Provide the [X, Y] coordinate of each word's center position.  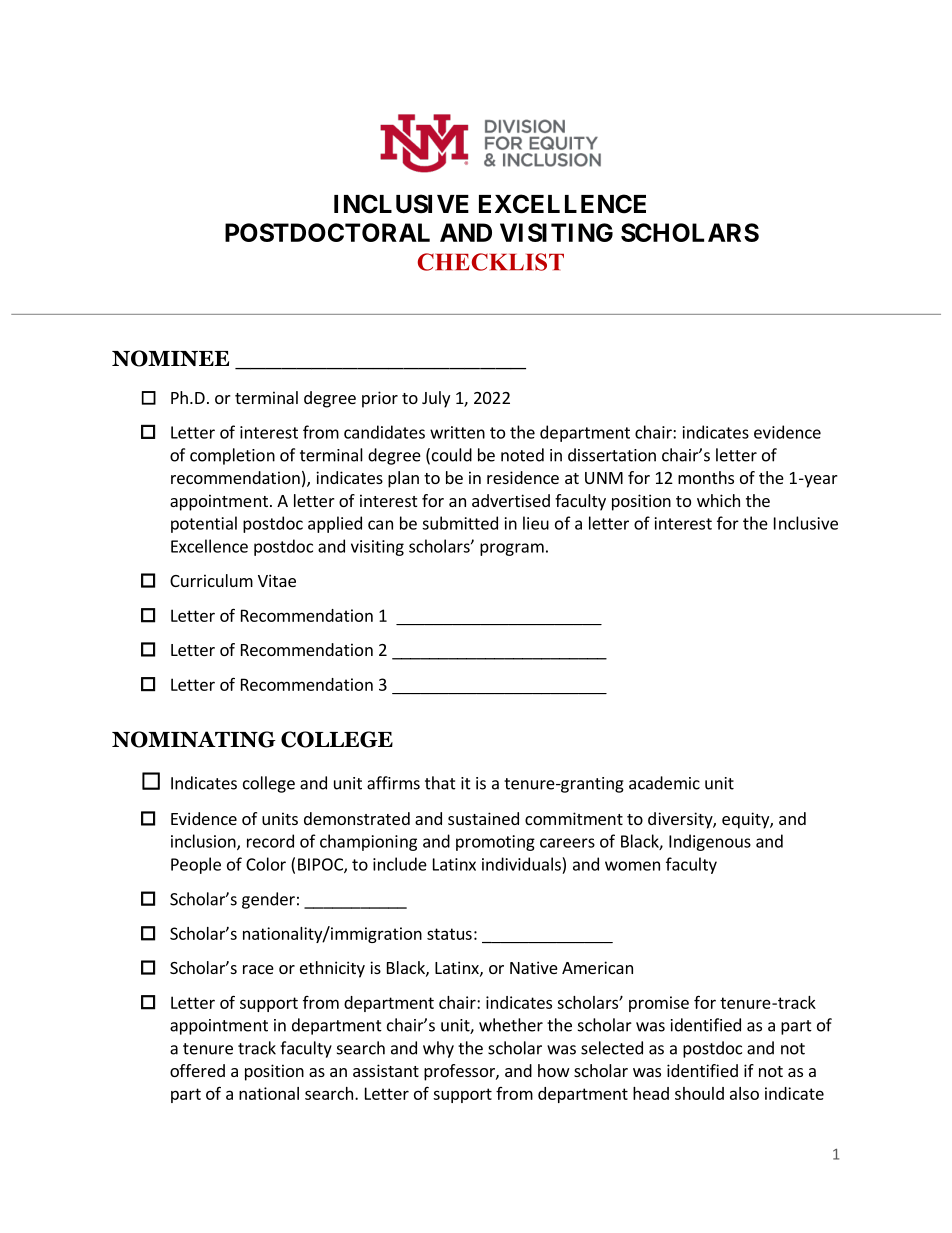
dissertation [612, 455]
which [718, 500]
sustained [483, 818]
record [270, 841]
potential [204, 524]
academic [664, 783]
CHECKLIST [491, 262]
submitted [460, 523]
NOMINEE [170, 358]
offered [197, 1070]
